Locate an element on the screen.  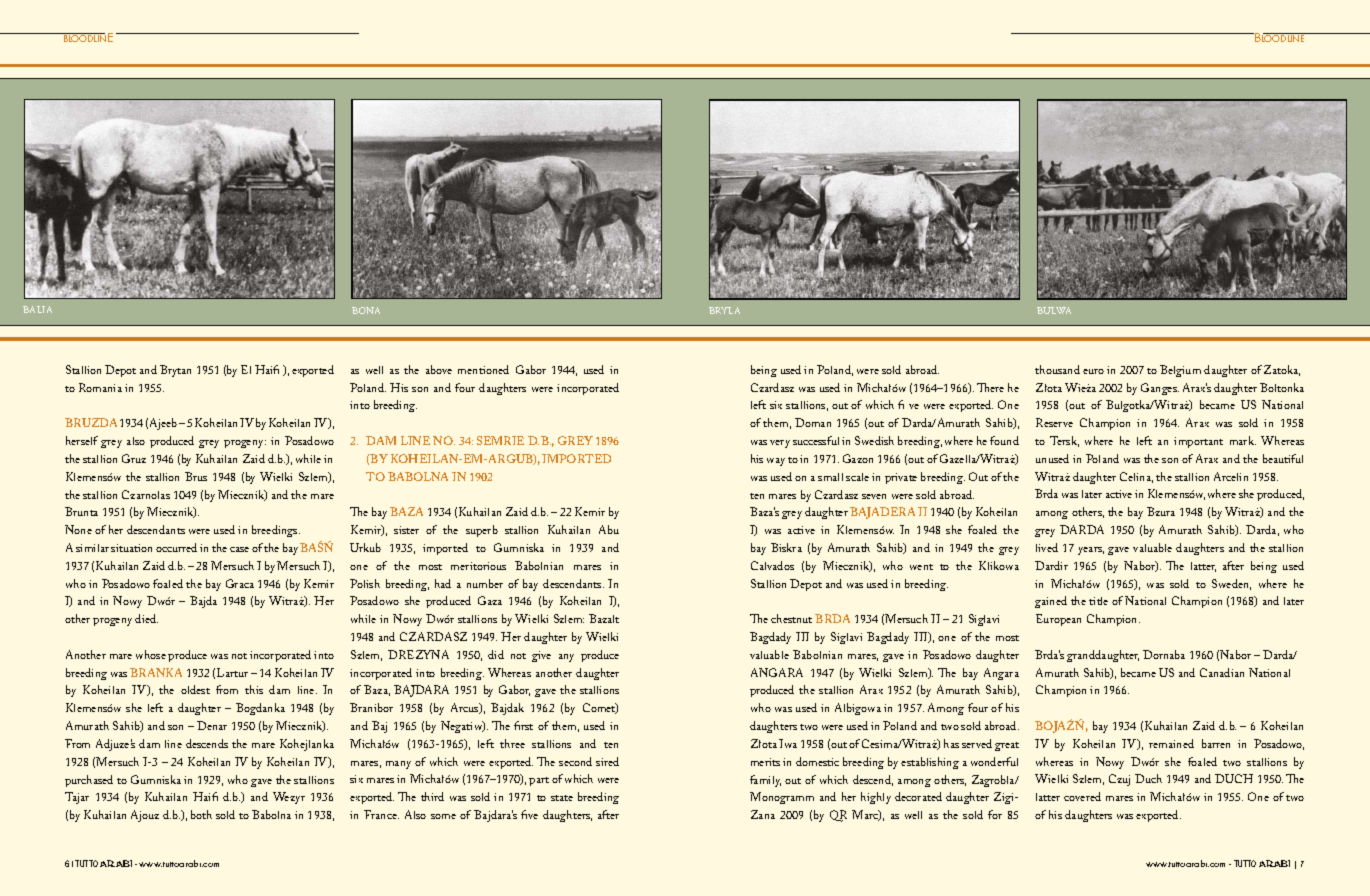
Belgium is located at coordinates (1180, 371).
